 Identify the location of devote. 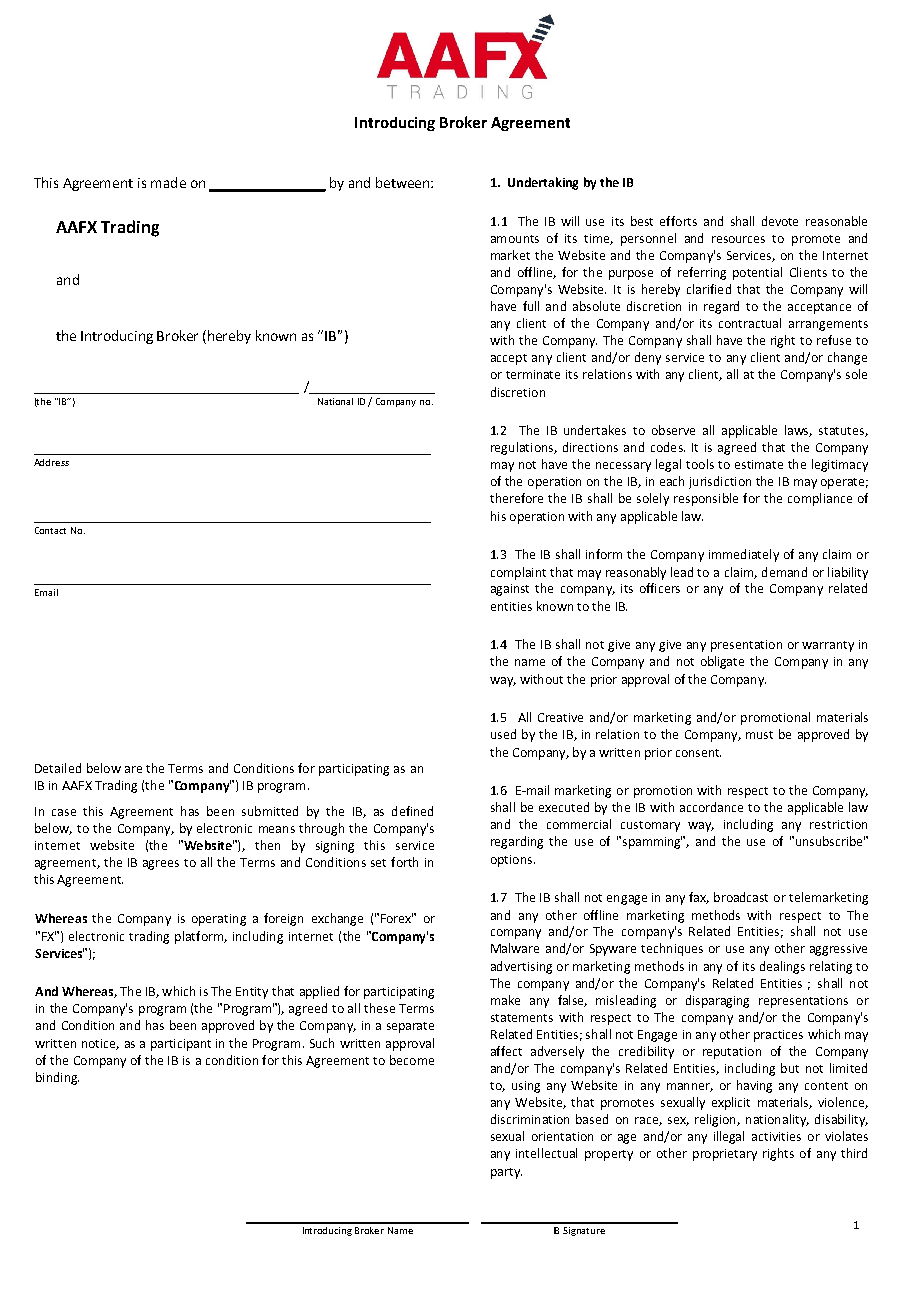
(780, 221).
